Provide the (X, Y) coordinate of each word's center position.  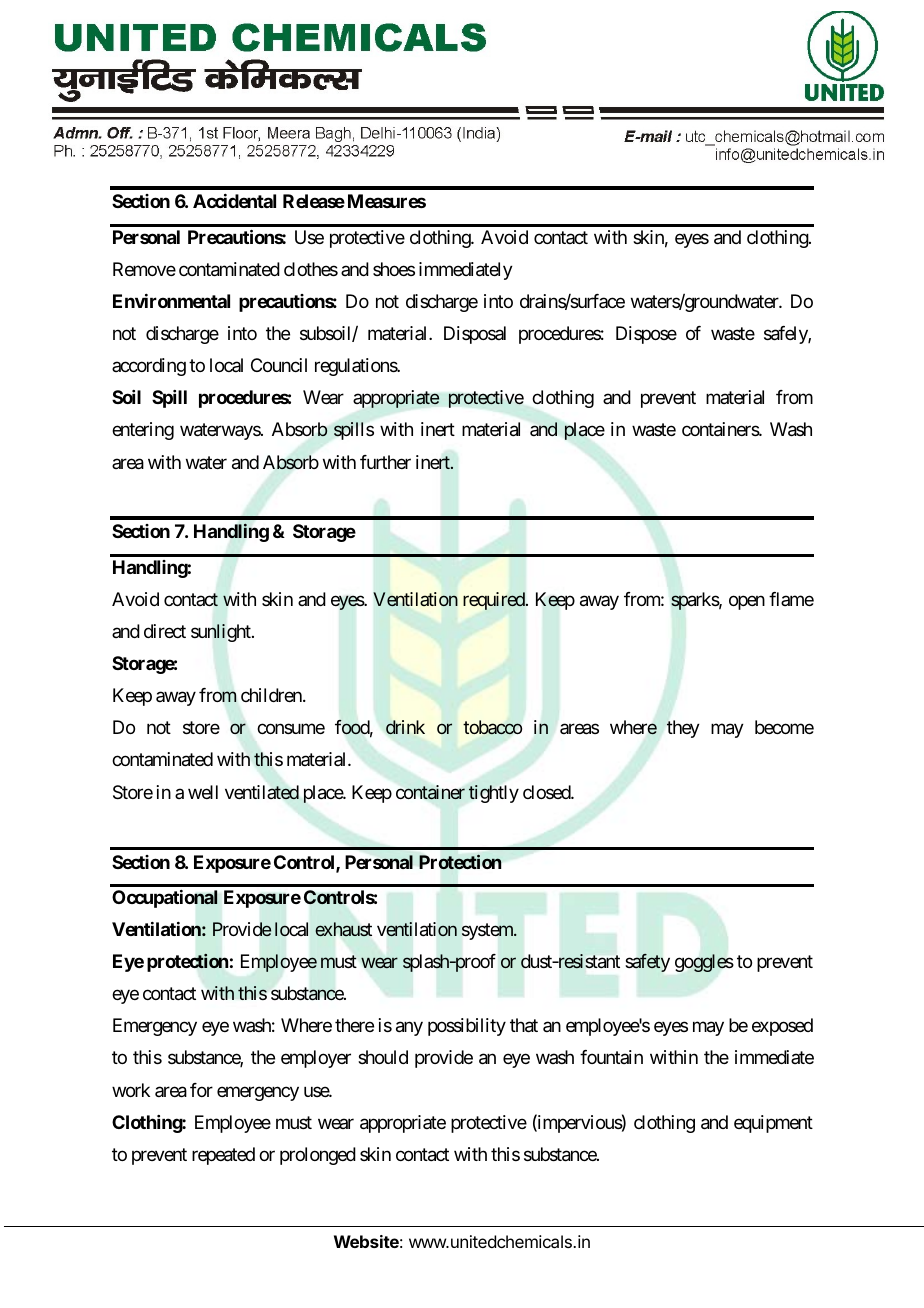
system (488, 931)
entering (143, 431)
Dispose (646, 335)
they (683, 729)
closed (547, 792)
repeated (223, 1156)
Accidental (234, 201)
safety (648, 963)
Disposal (475, 335)
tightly (494, 794)
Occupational (165, 899)
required (495, 601)
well (203, 792)
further (385, 462)
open (747, 602)
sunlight (222, 633)
